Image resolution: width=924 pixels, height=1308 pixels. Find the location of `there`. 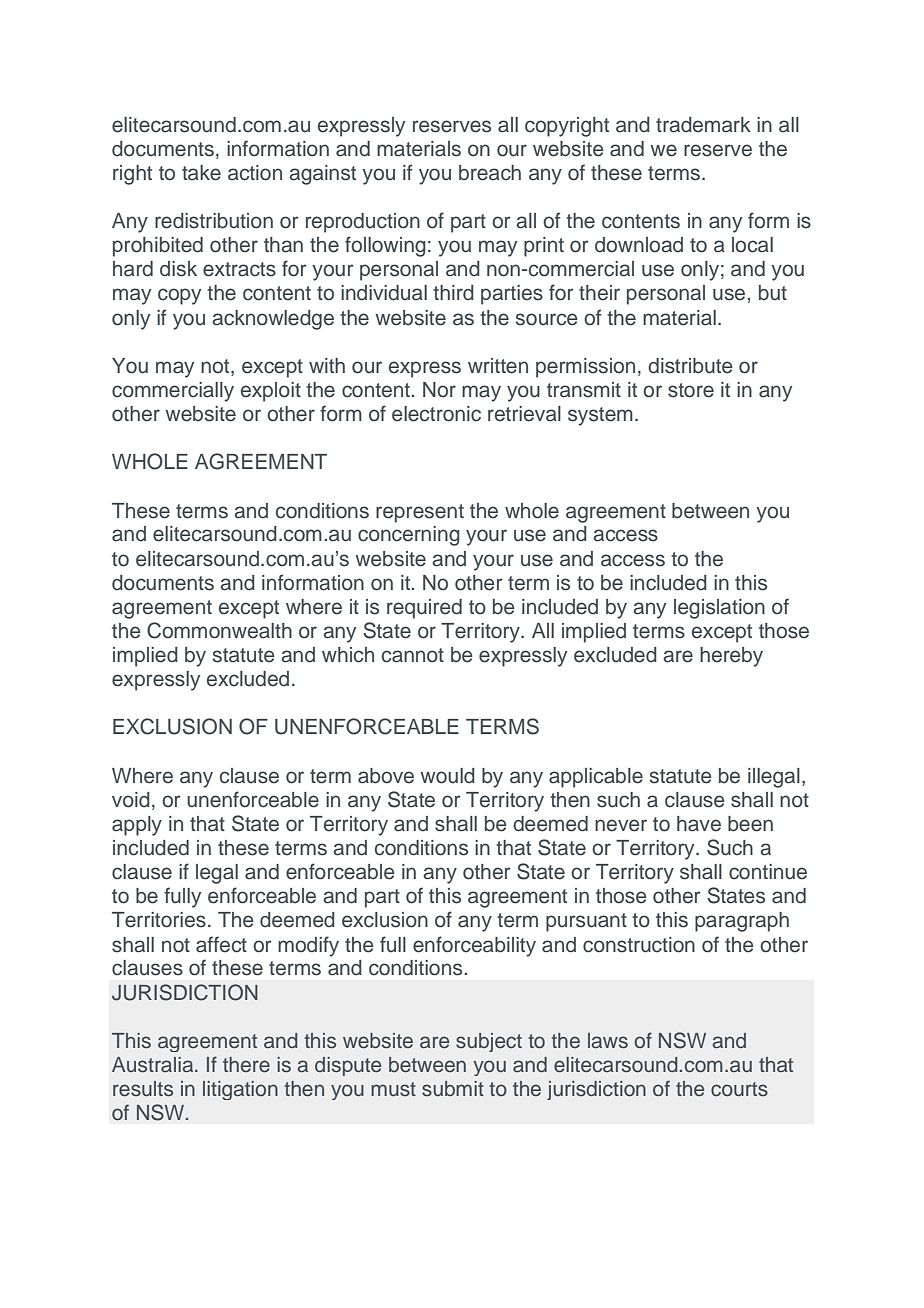

there is located at coordinates (246, 1065).
